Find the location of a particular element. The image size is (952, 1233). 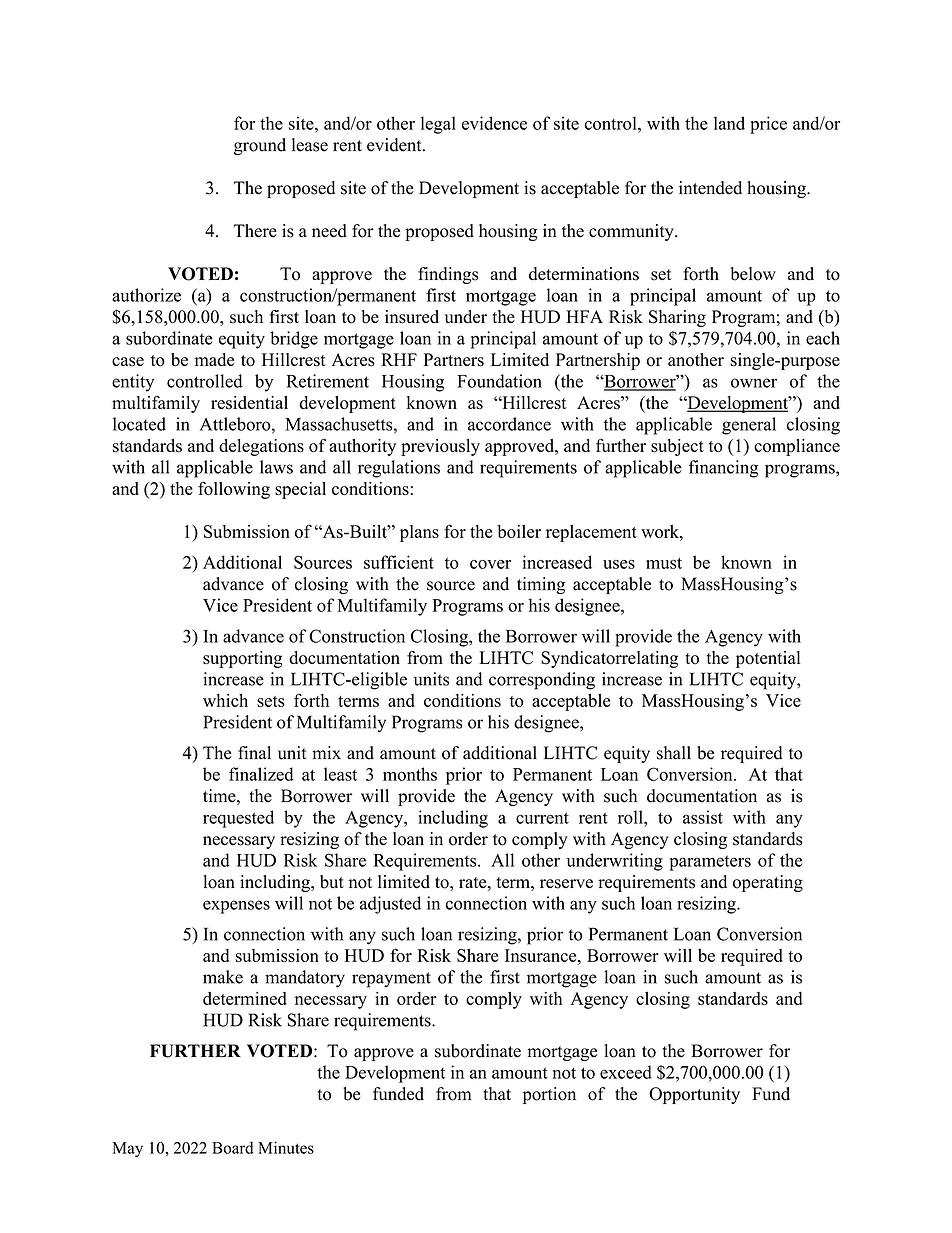

corresponding is located at coordinates (542, 681).
